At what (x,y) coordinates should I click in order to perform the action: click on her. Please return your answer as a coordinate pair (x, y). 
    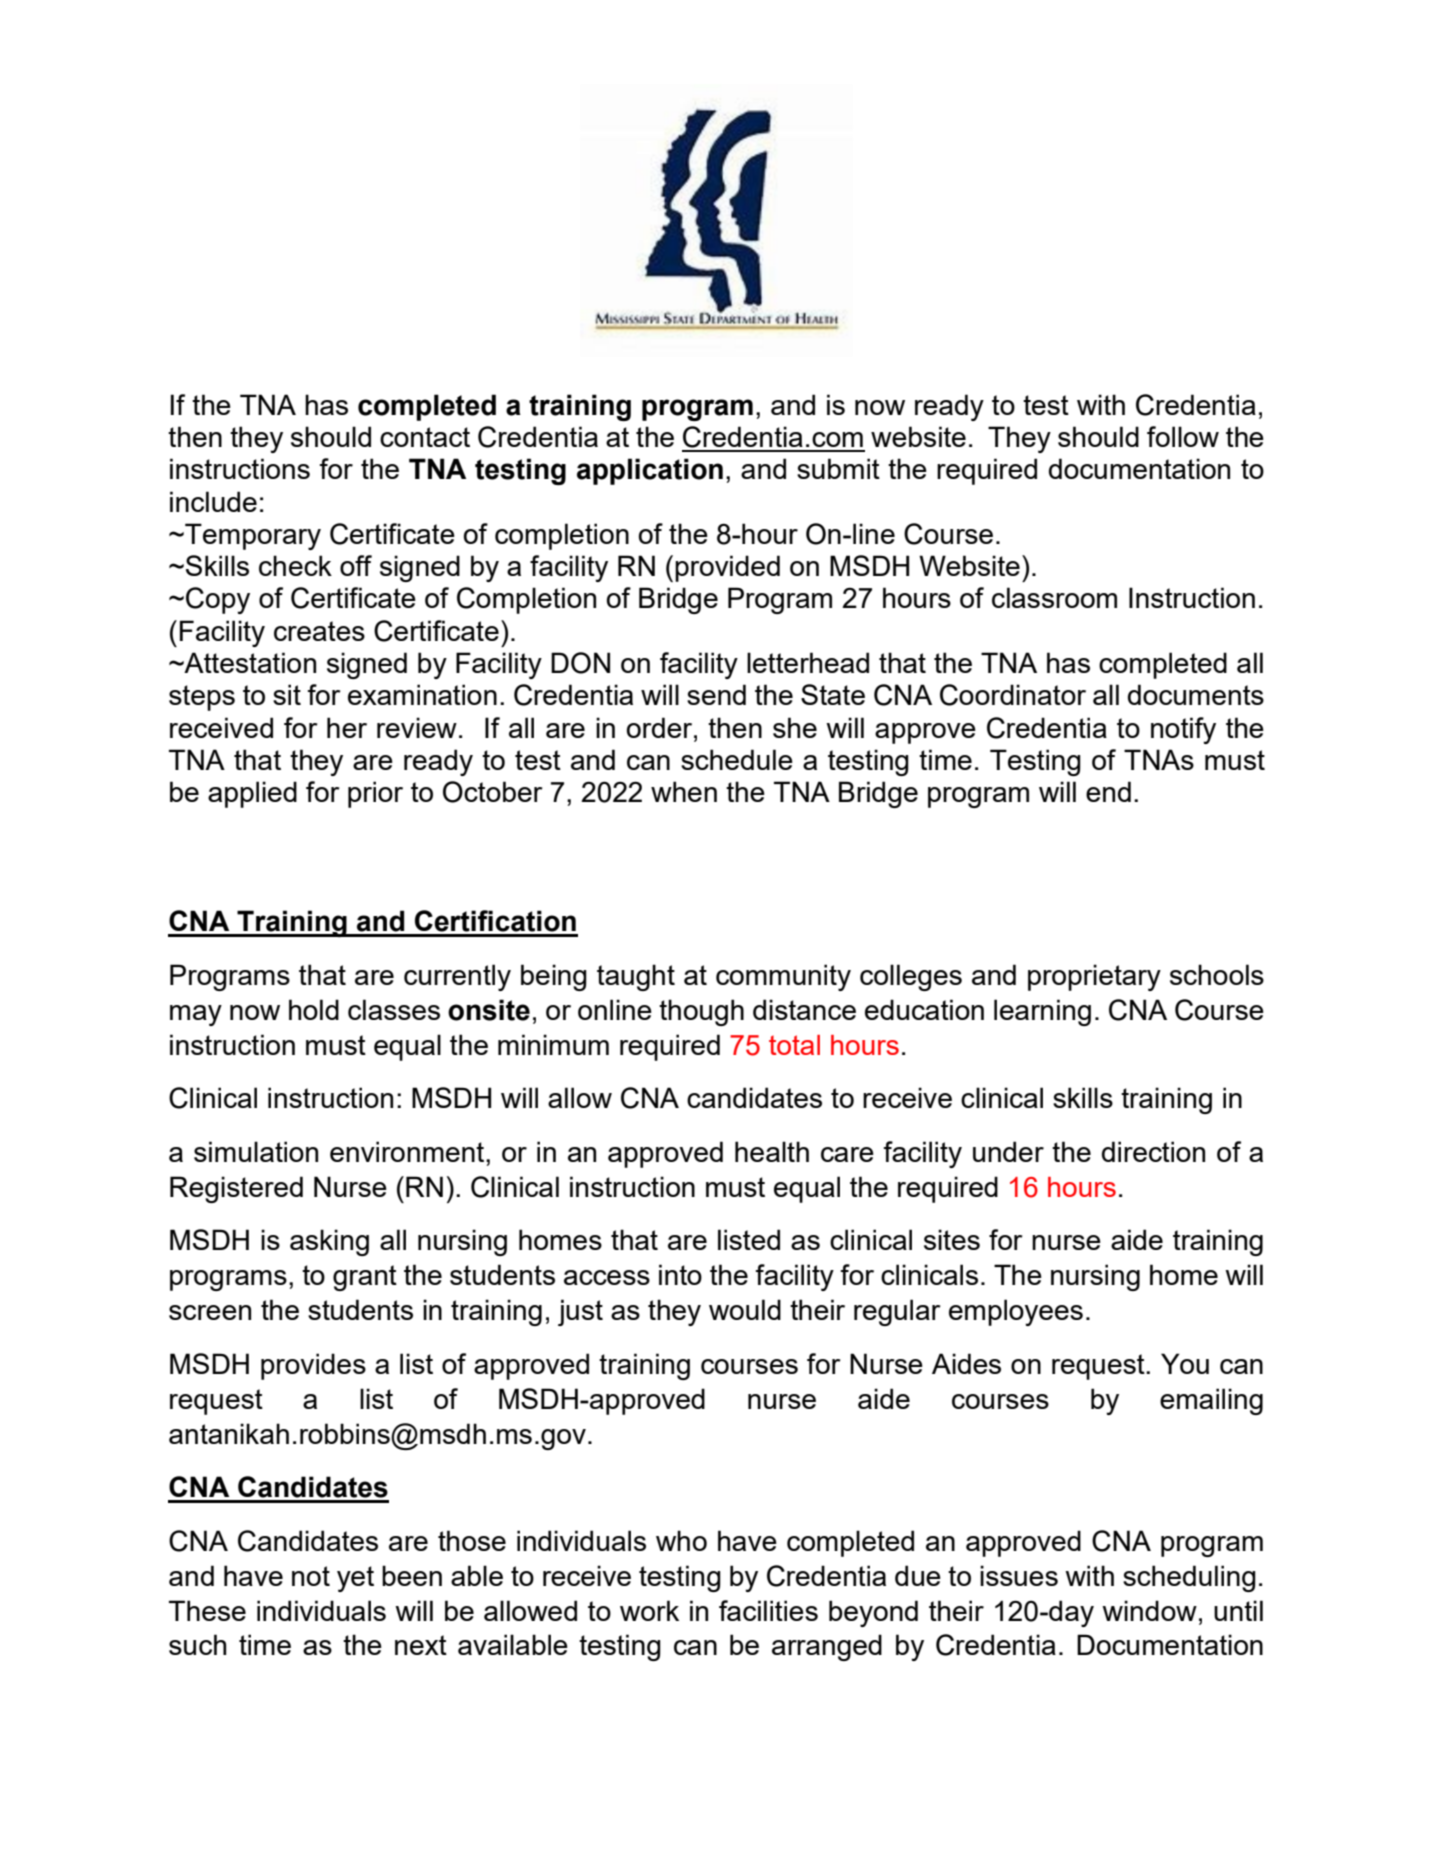
    Looking at the image, I should click on (347, 727).
